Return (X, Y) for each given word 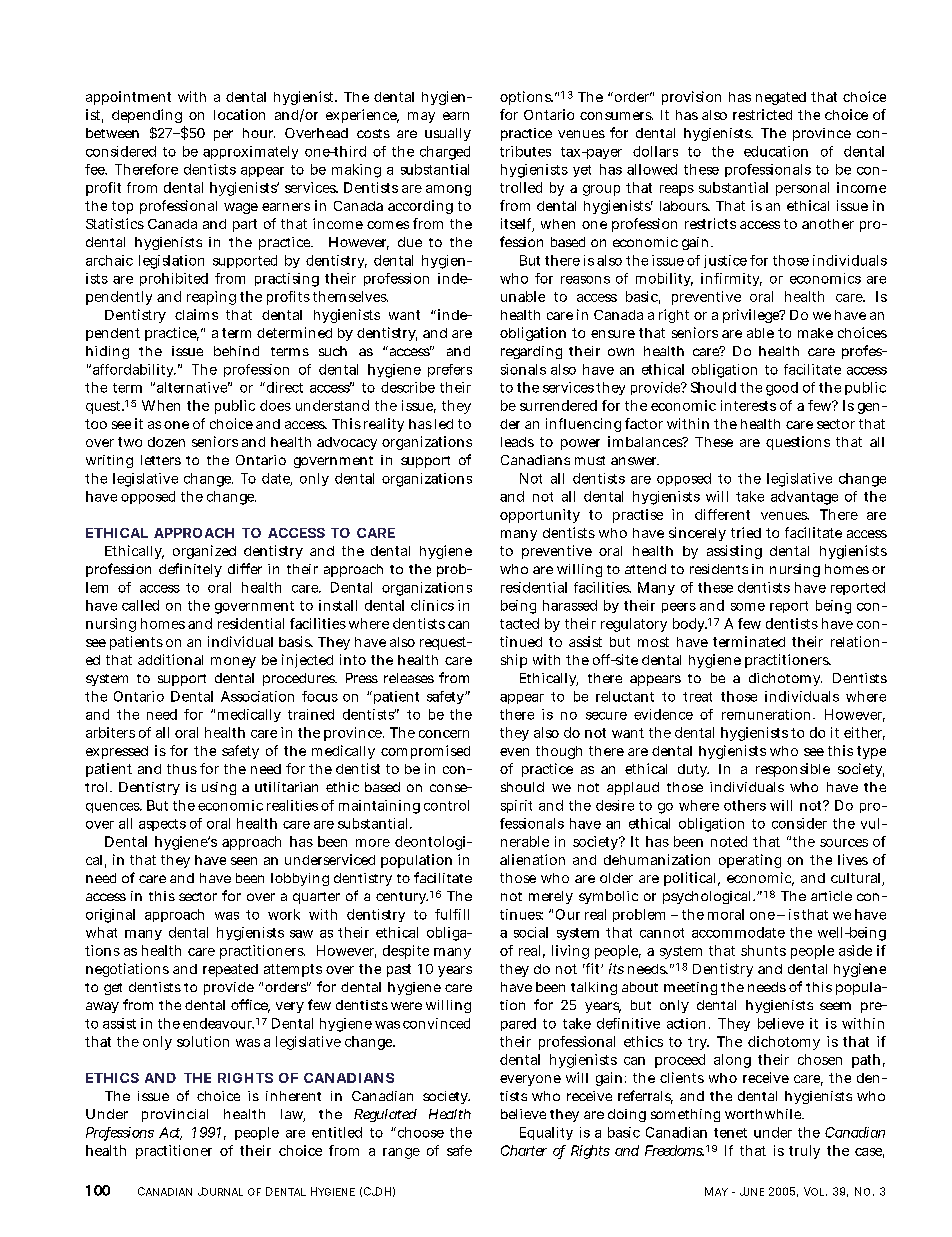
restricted (762, 114)
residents (719, 569)
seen (244, 861)
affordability (133, 370)
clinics (432, 605)
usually (448, 134)
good (782, 389)
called (140, 605)
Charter (524, 1150)
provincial (175, 1115)
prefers (450, 370)
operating (750, 861)
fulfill (452, 914)
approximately (250, 152)
